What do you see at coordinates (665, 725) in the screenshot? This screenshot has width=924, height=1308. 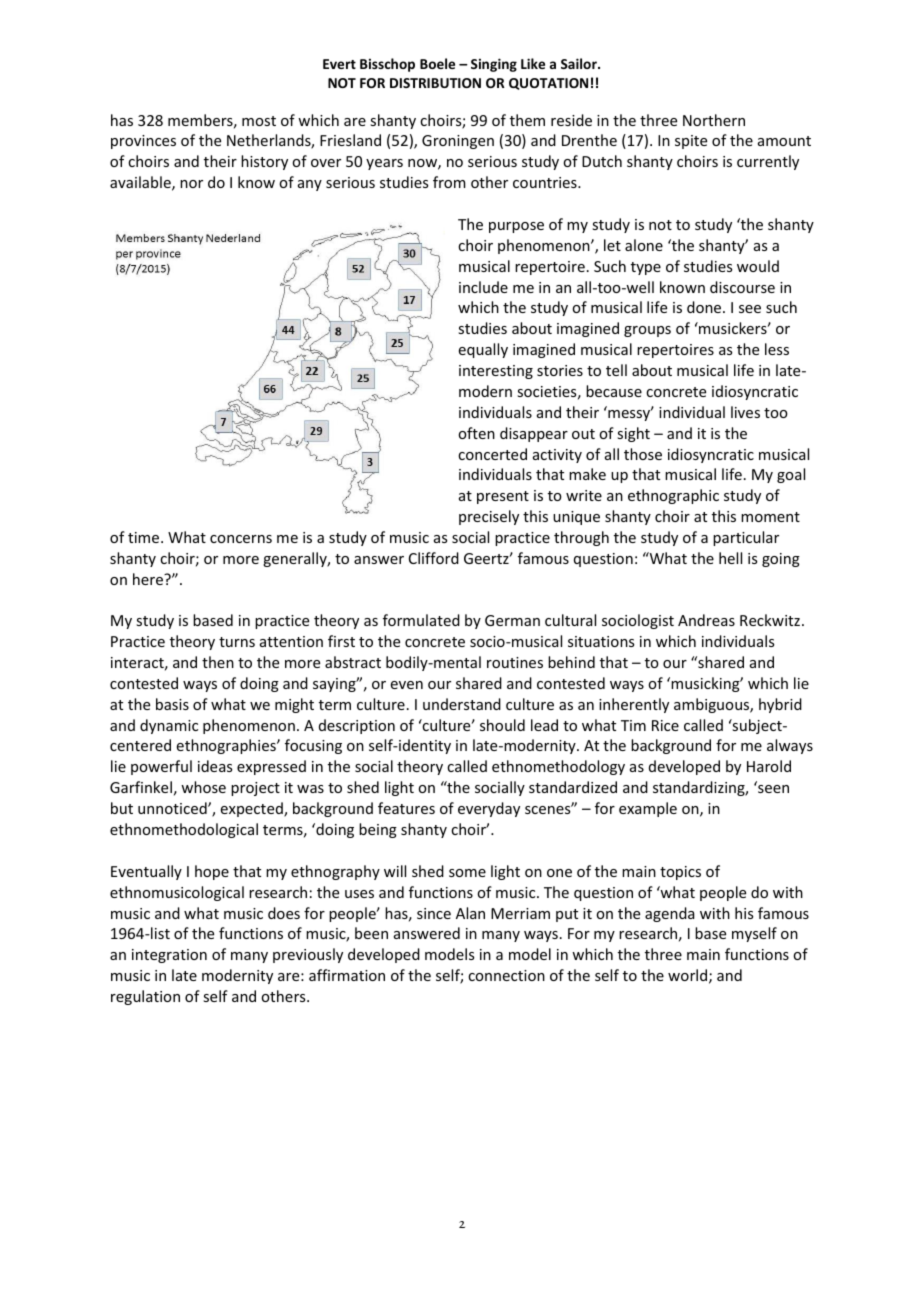 I see `Rice` at bounding box center [665, 725].
